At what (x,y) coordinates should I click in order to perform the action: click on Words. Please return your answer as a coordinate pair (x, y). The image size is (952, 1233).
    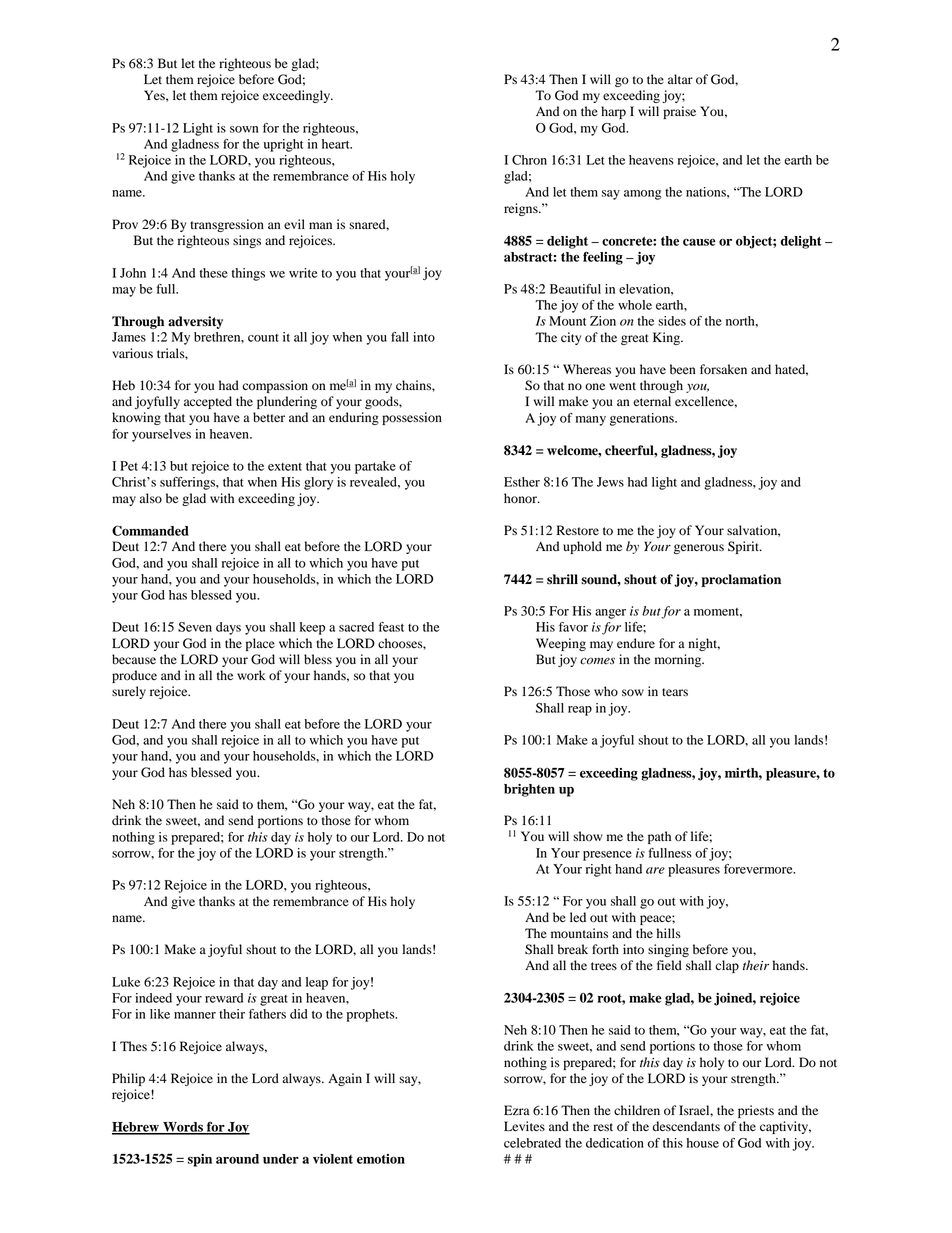
    Looking at the image, I should click on (183, 1128).
